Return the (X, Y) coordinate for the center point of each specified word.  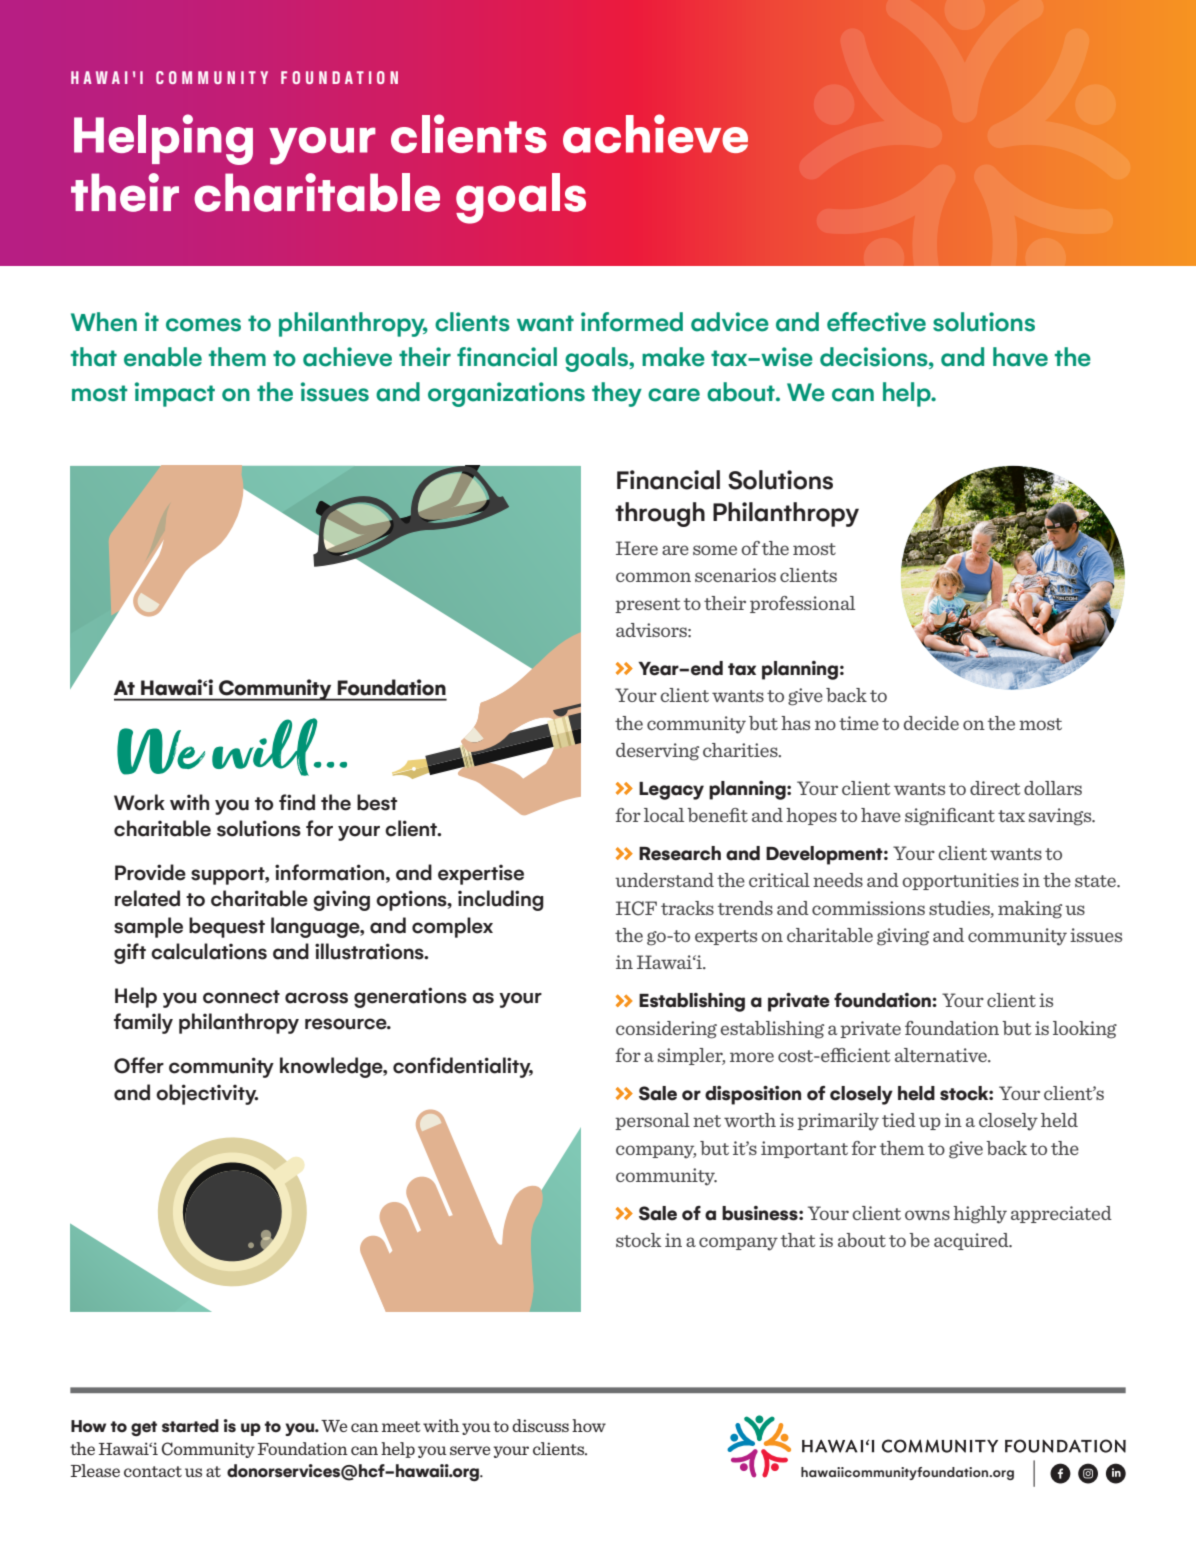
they (617, 394)
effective (876, 322)
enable (163, 357)
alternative (942, 1055)
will (266, 747)
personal (652, 1121)
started (190, 1426)
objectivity (207, 1094)
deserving (657, 752)
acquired (972, 1241)
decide (931, 723)
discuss (540, 1425)
